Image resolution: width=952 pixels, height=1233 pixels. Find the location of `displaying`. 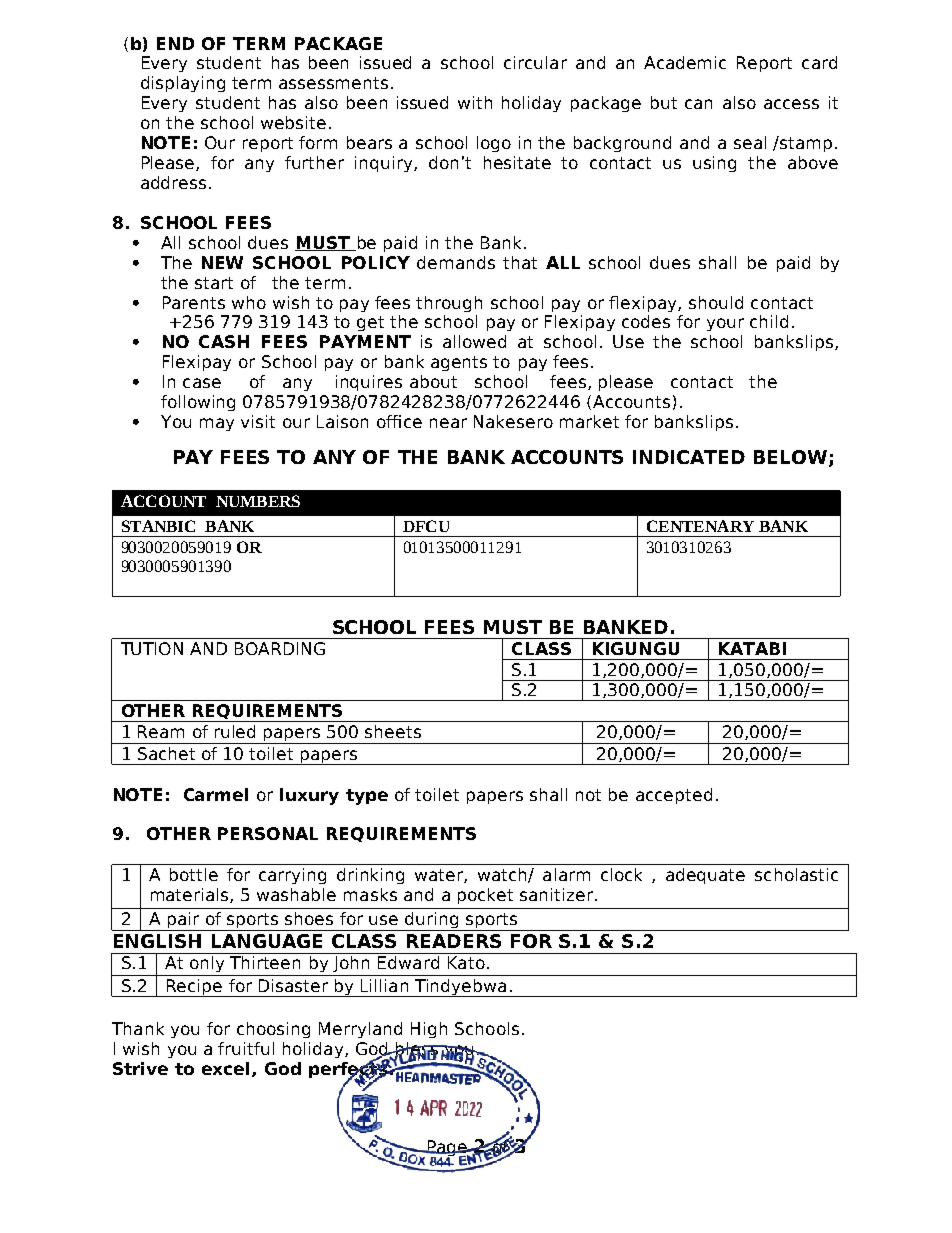

displaying is located at coordinates (183, 84).
